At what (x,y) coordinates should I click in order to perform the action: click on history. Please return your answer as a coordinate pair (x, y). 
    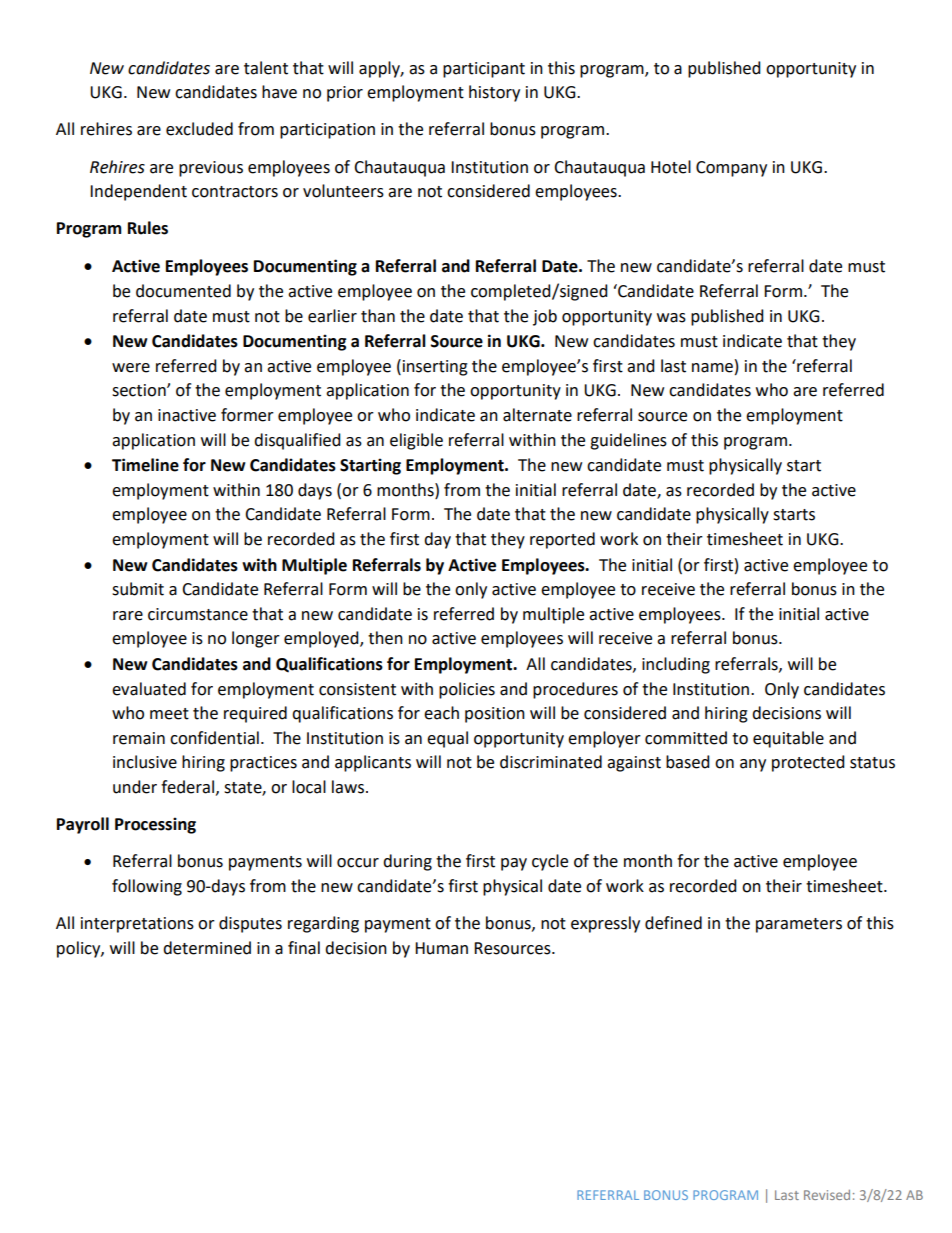
    Looking at the image, I should click on (494, 93).
